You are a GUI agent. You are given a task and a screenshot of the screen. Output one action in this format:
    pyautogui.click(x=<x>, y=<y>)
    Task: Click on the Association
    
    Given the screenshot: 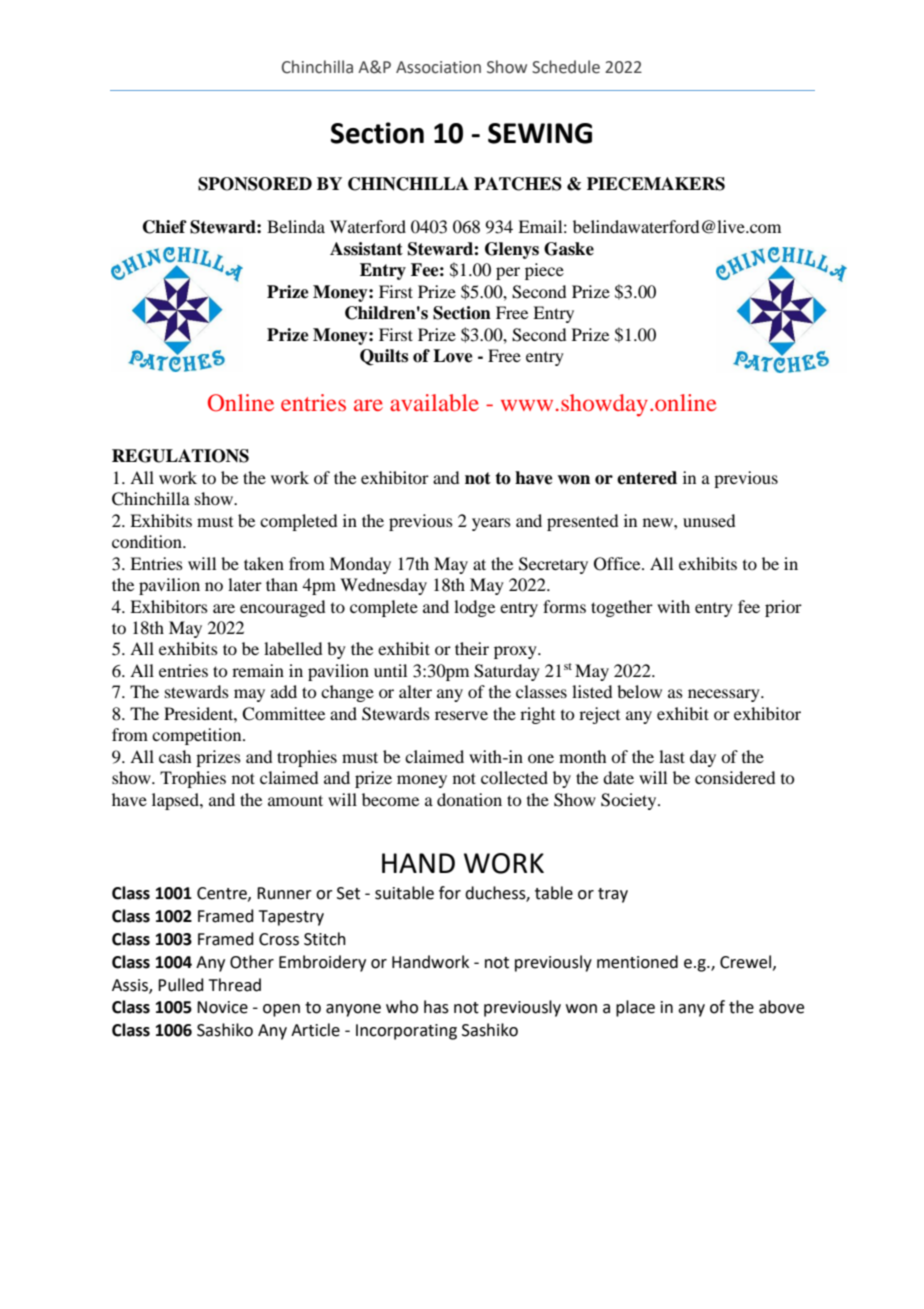 What is the action you would take?
    pyautogui.click(x=438, y=67)
